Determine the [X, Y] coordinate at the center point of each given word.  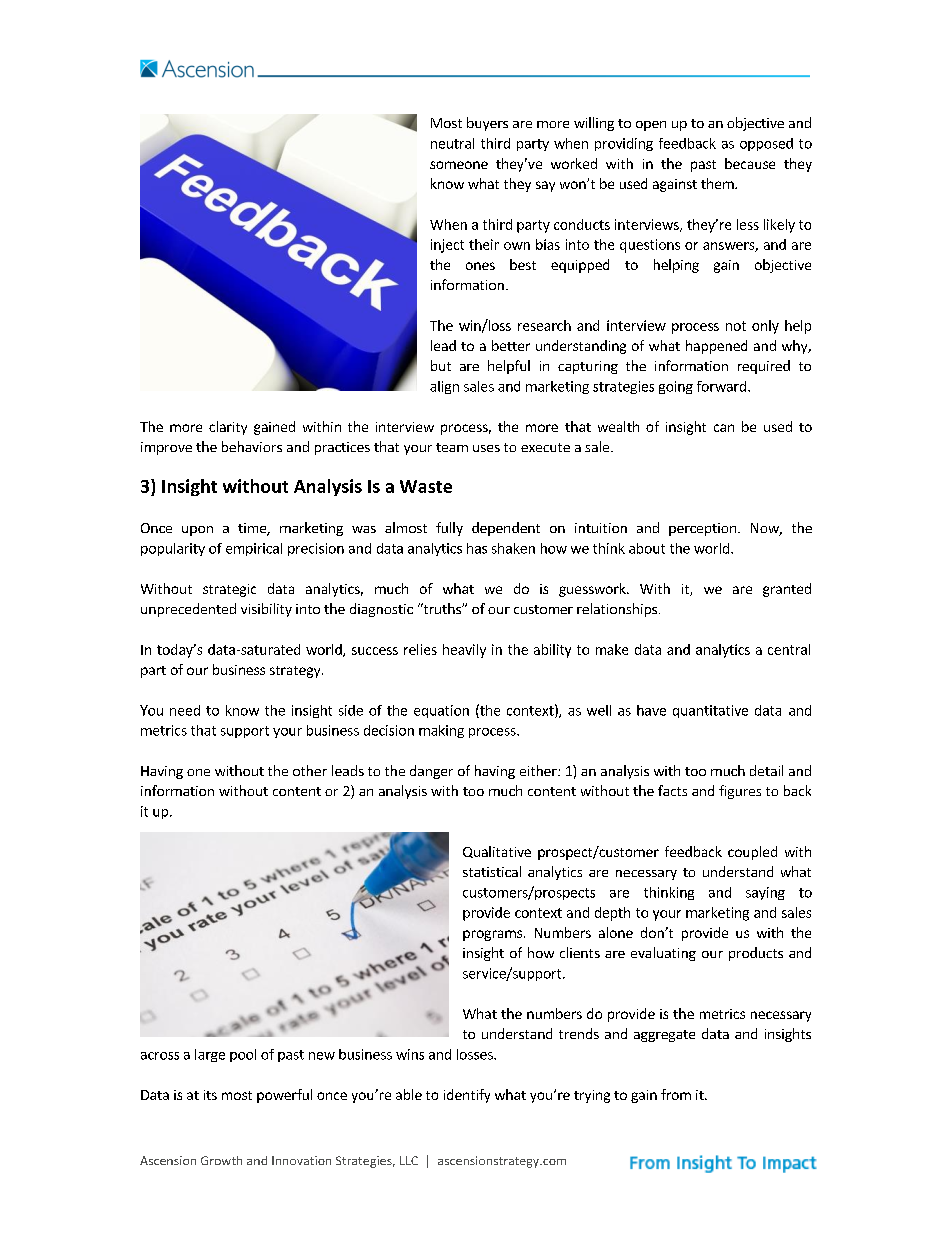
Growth [221, 1160]
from [676, 1094]
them [718, 183]
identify [467, 1096]
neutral [452, 143]
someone [459, 165]
